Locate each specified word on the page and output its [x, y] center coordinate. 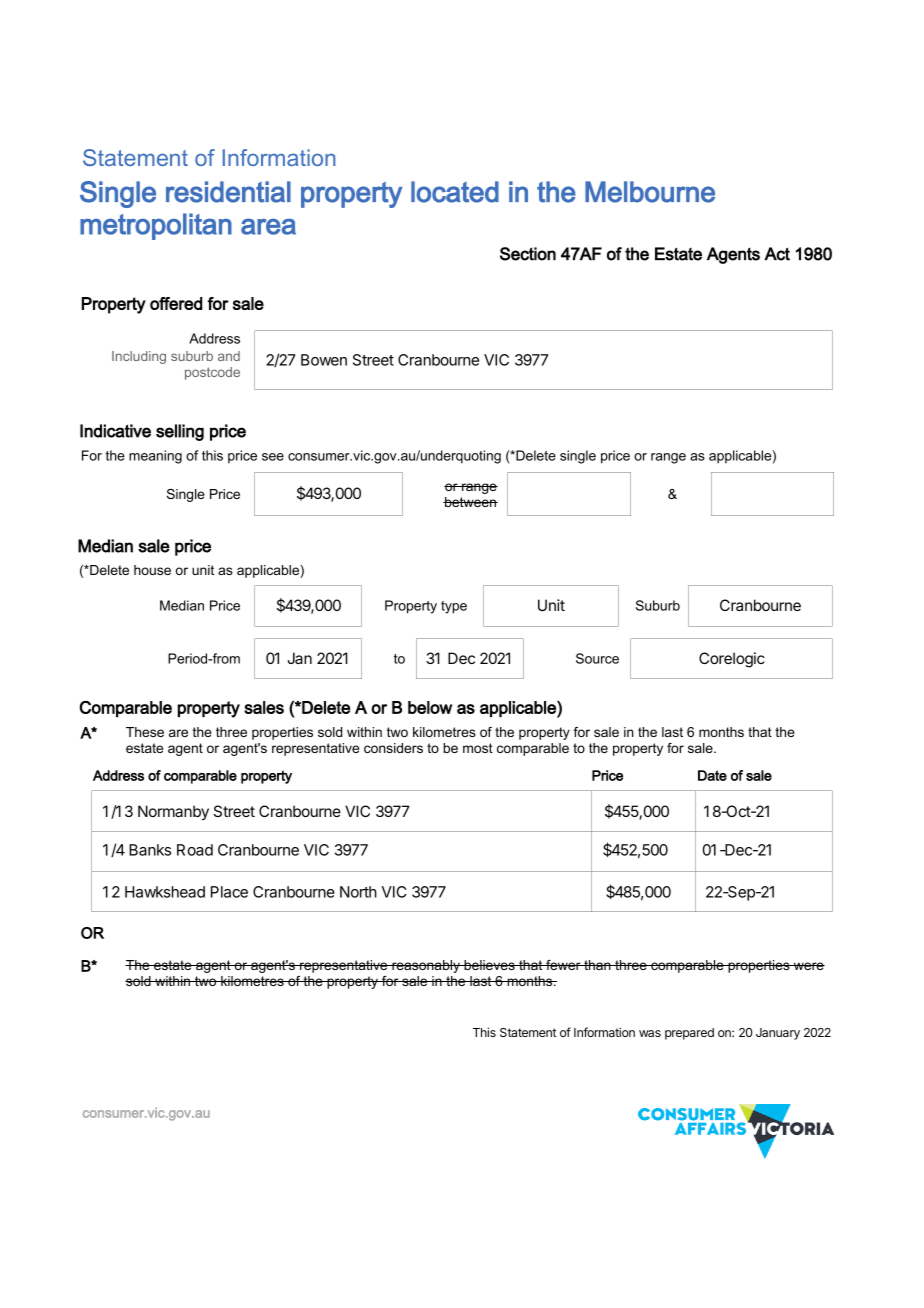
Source [597, 658]
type [454, 607]
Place [229, 892]
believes [489, 965]
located [455, 192]
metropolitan [156, 226]
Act [777, 254]
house [152, 570]
